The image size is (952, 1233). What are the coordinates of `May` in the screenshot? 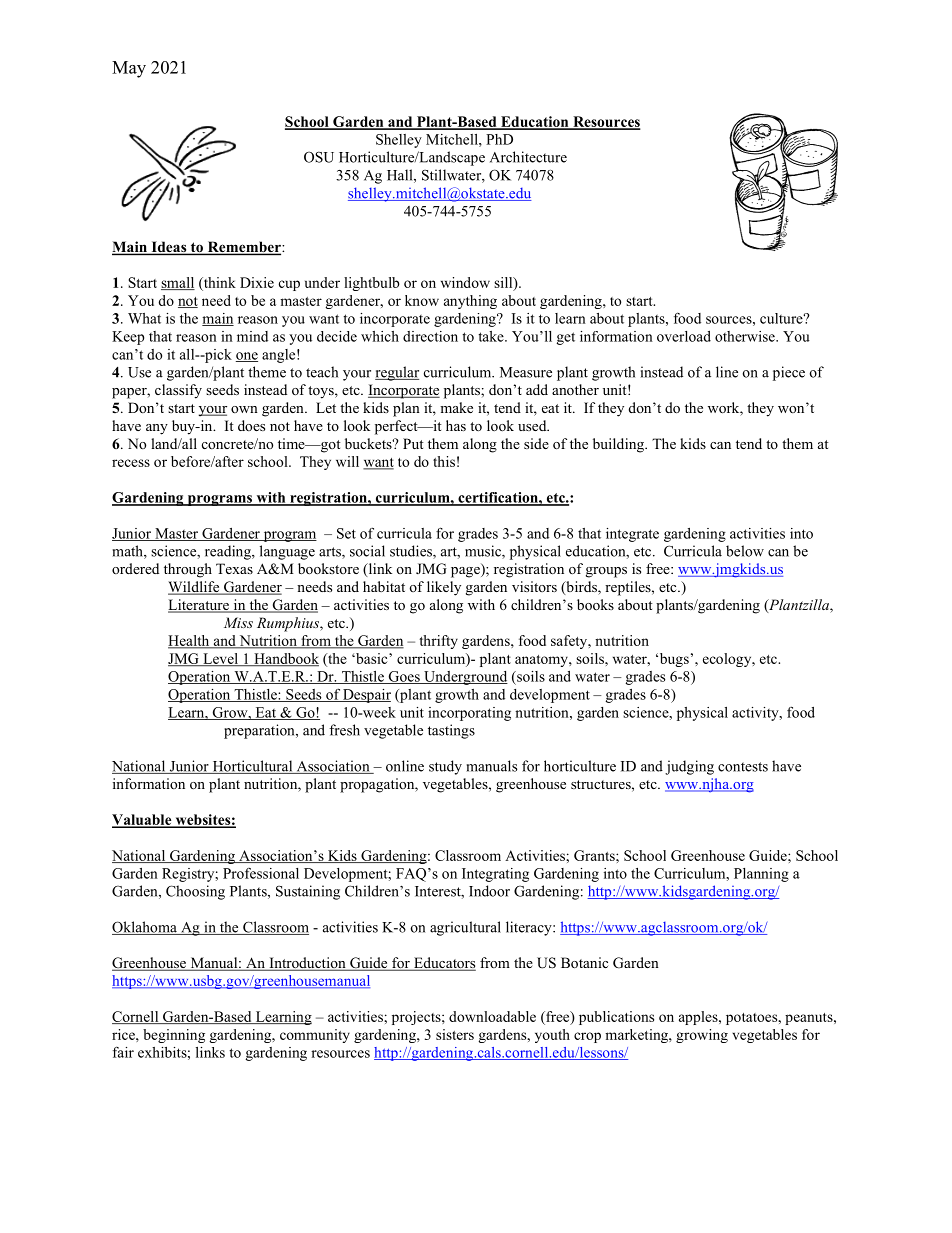 It's located at (129, 69).
